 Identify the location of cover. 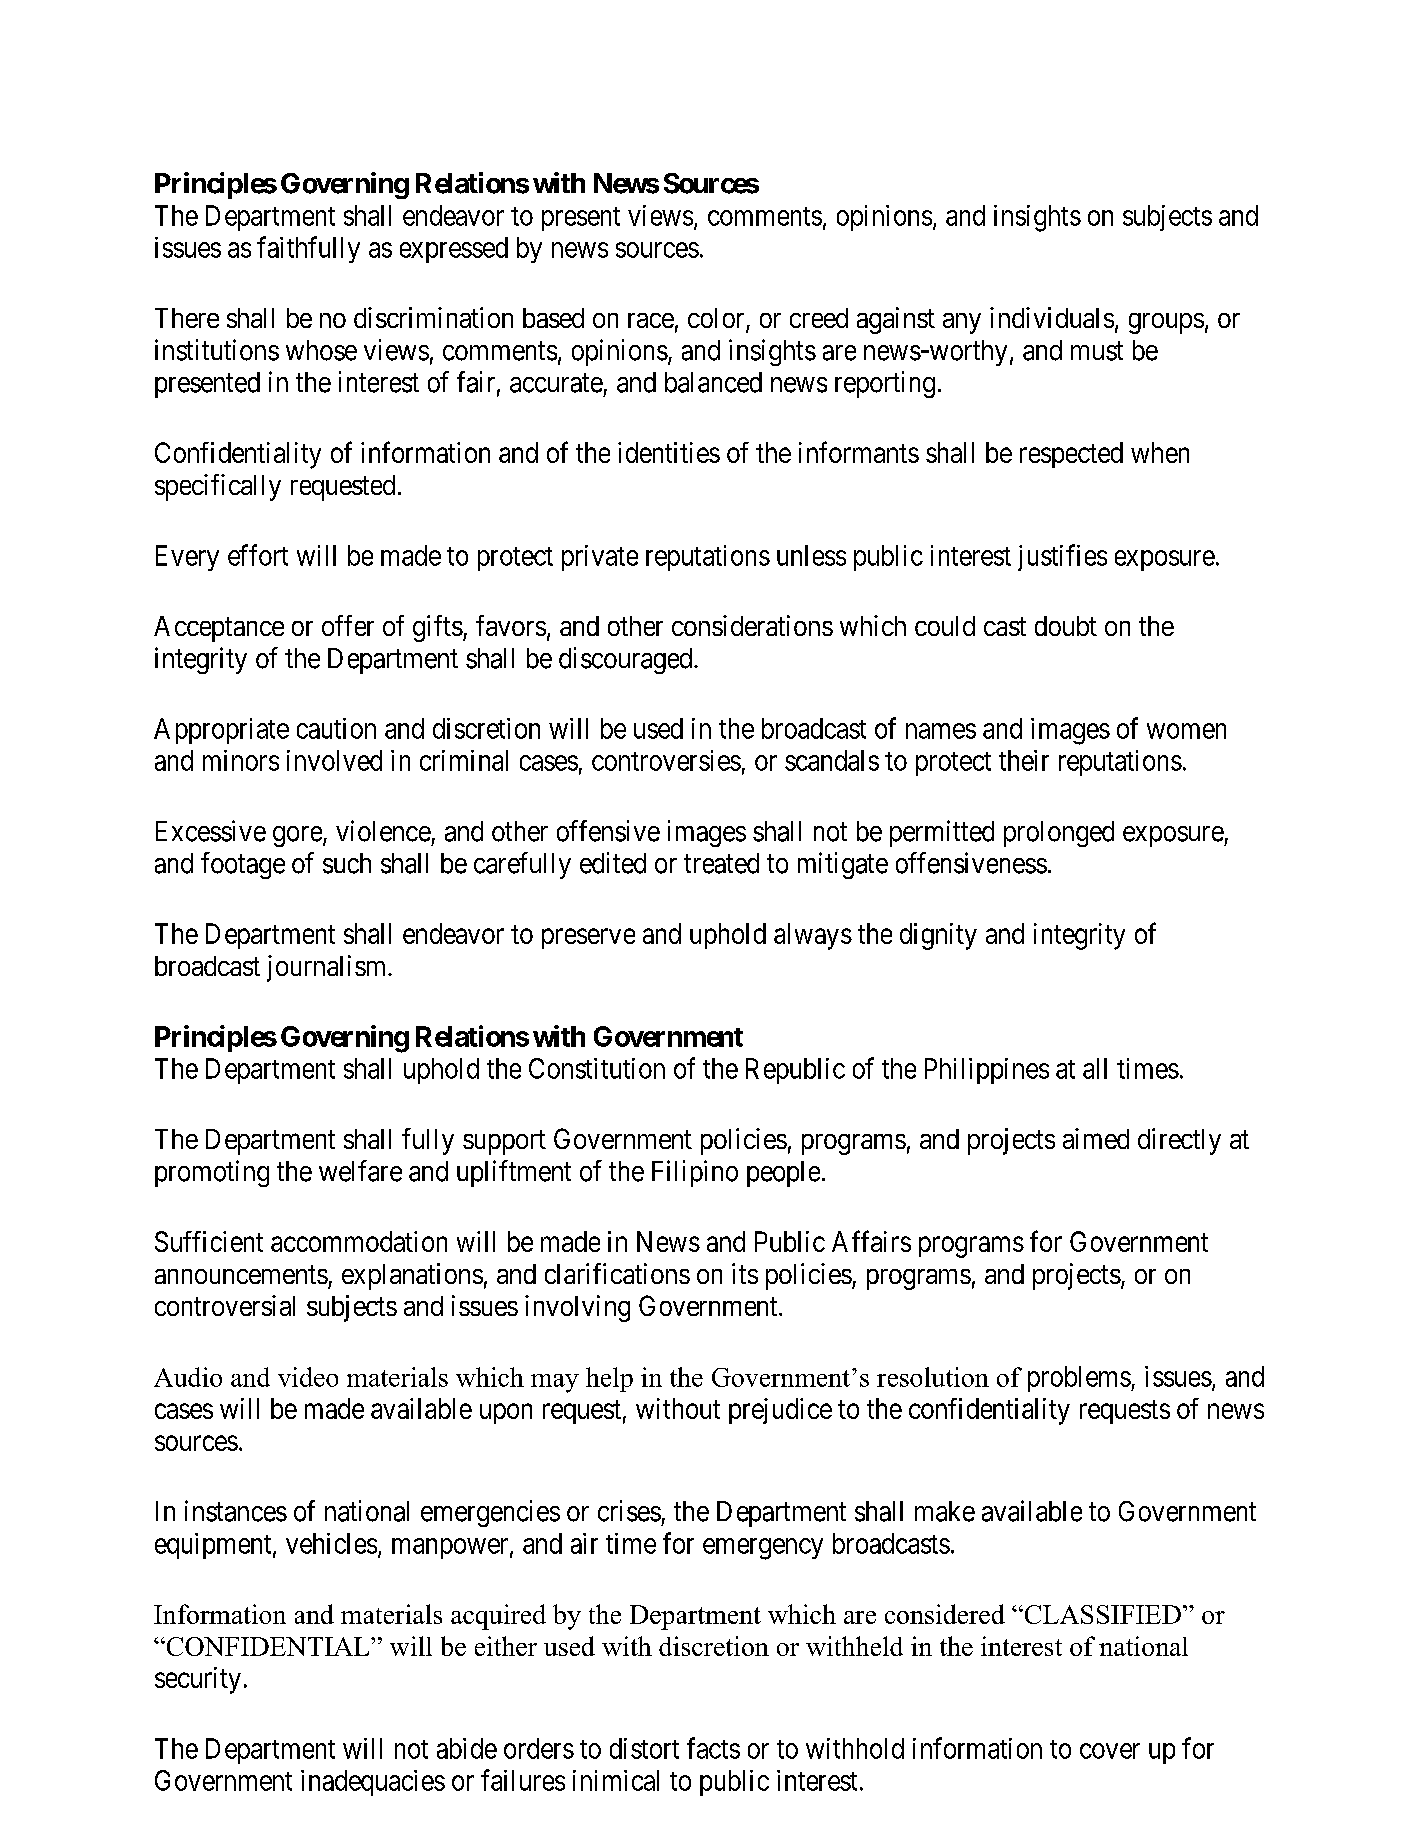
(1110, 1751).
